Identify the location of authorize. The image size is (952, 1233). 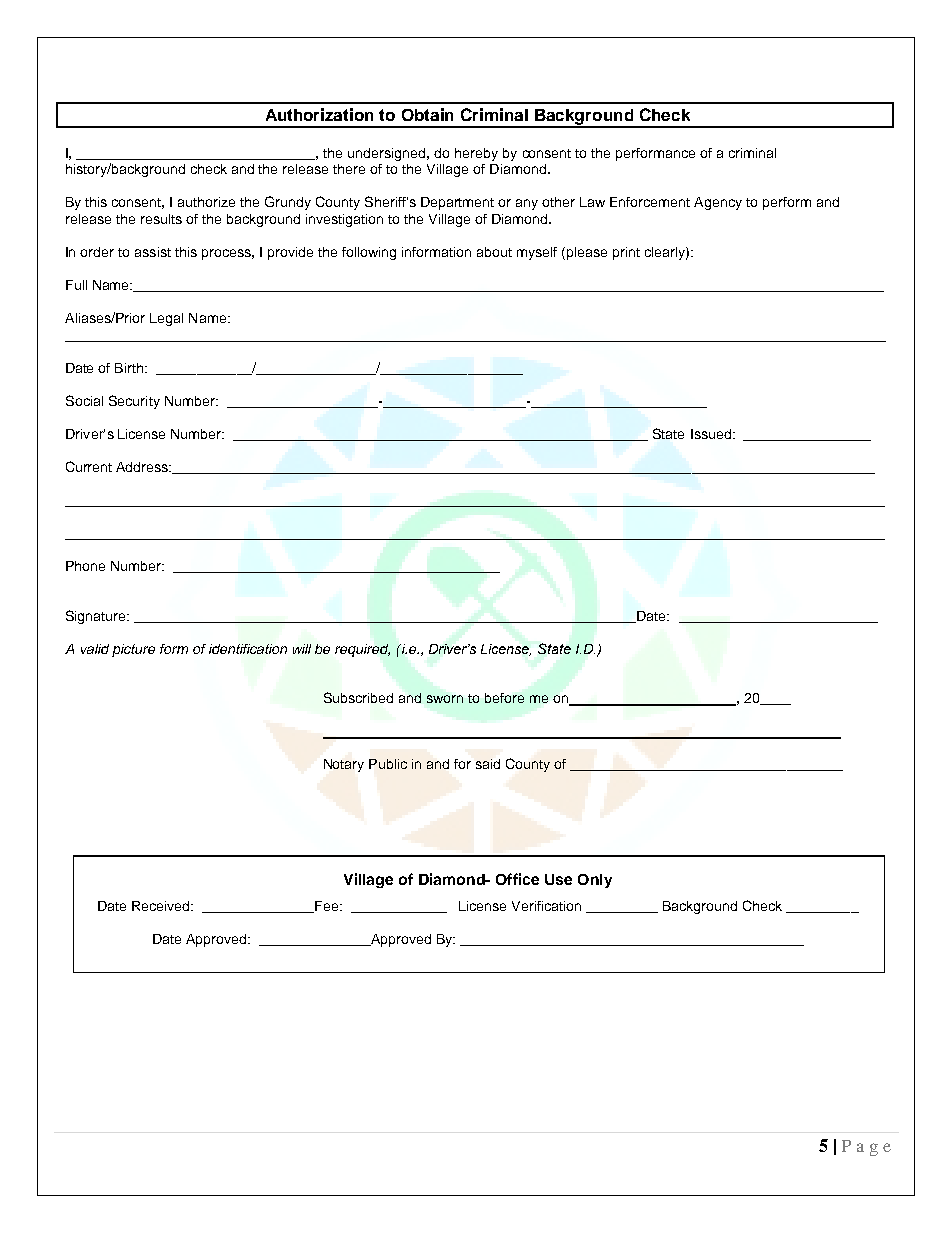
(206, 202).
